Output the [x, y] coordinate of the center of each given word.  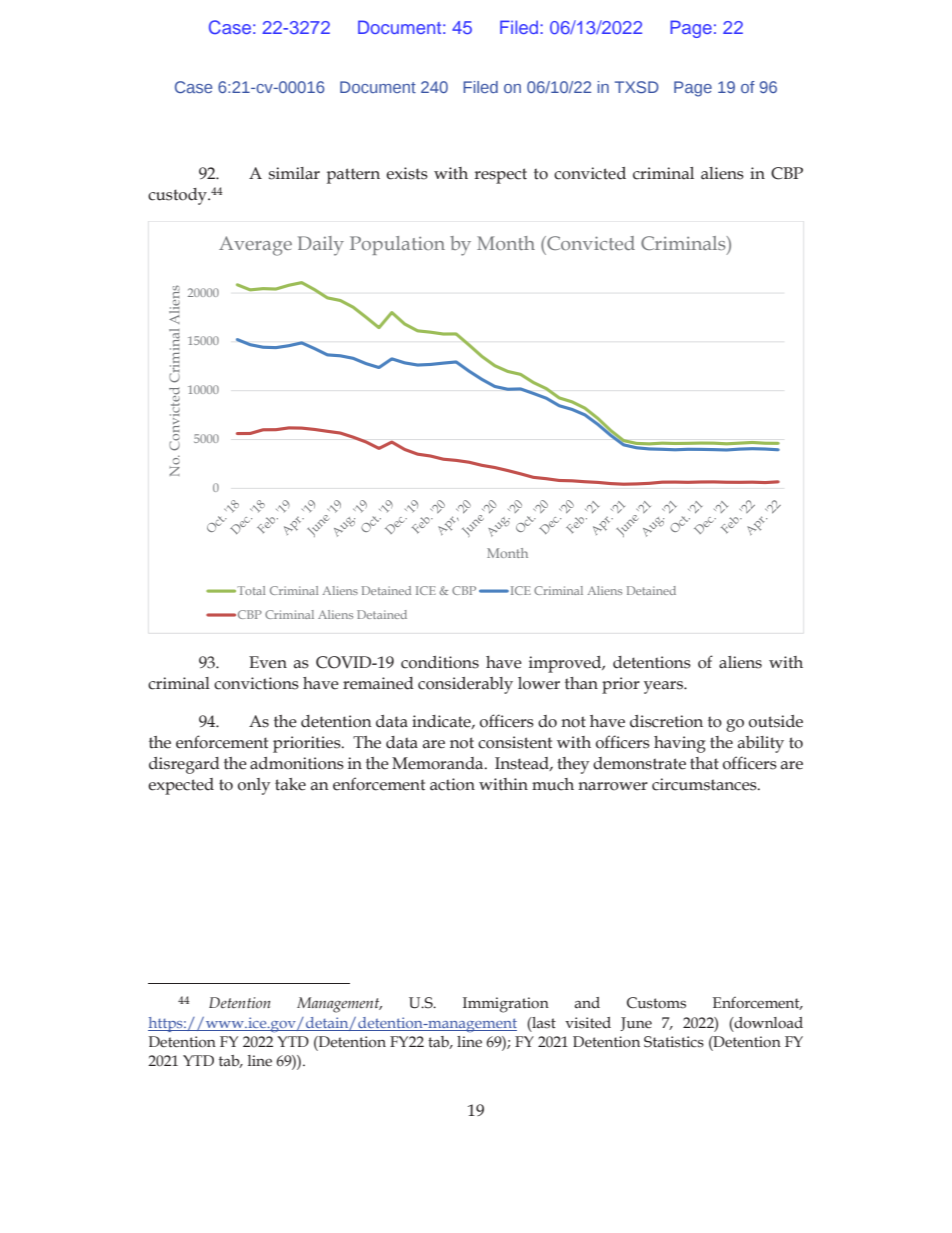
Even [268, 662]
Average [255, 246]
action [452, 784]
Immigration [506, 1005]
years [664, 687]
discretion [666, 721]
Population [397, 245]
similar [294, 173]
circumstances [705, 784]
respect [500, 176]
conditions [440, 662]
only [254, 786]
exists [407, 173]
